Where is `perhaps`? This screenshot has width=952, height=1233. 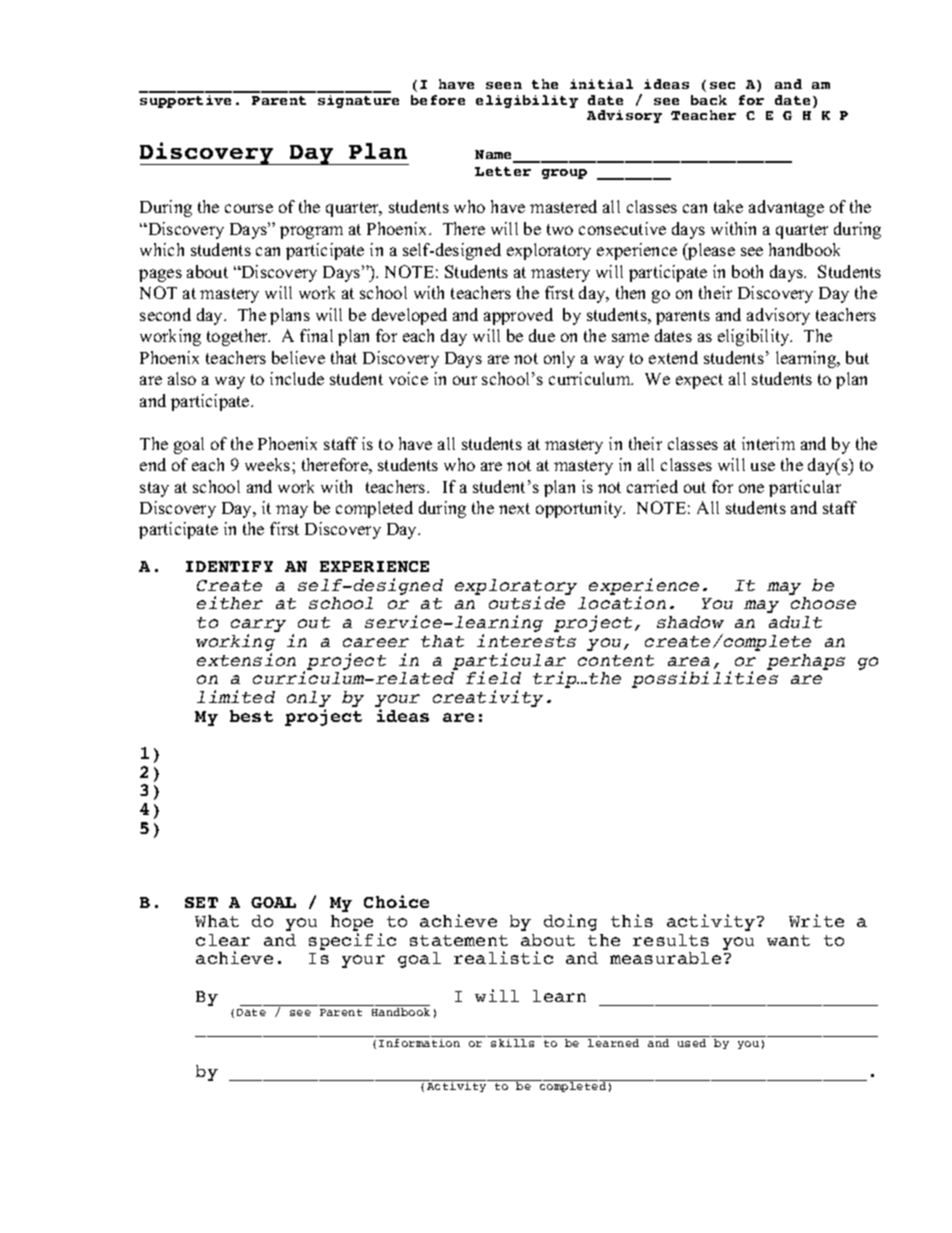 perhaps is located at coordinates (806, 662).
